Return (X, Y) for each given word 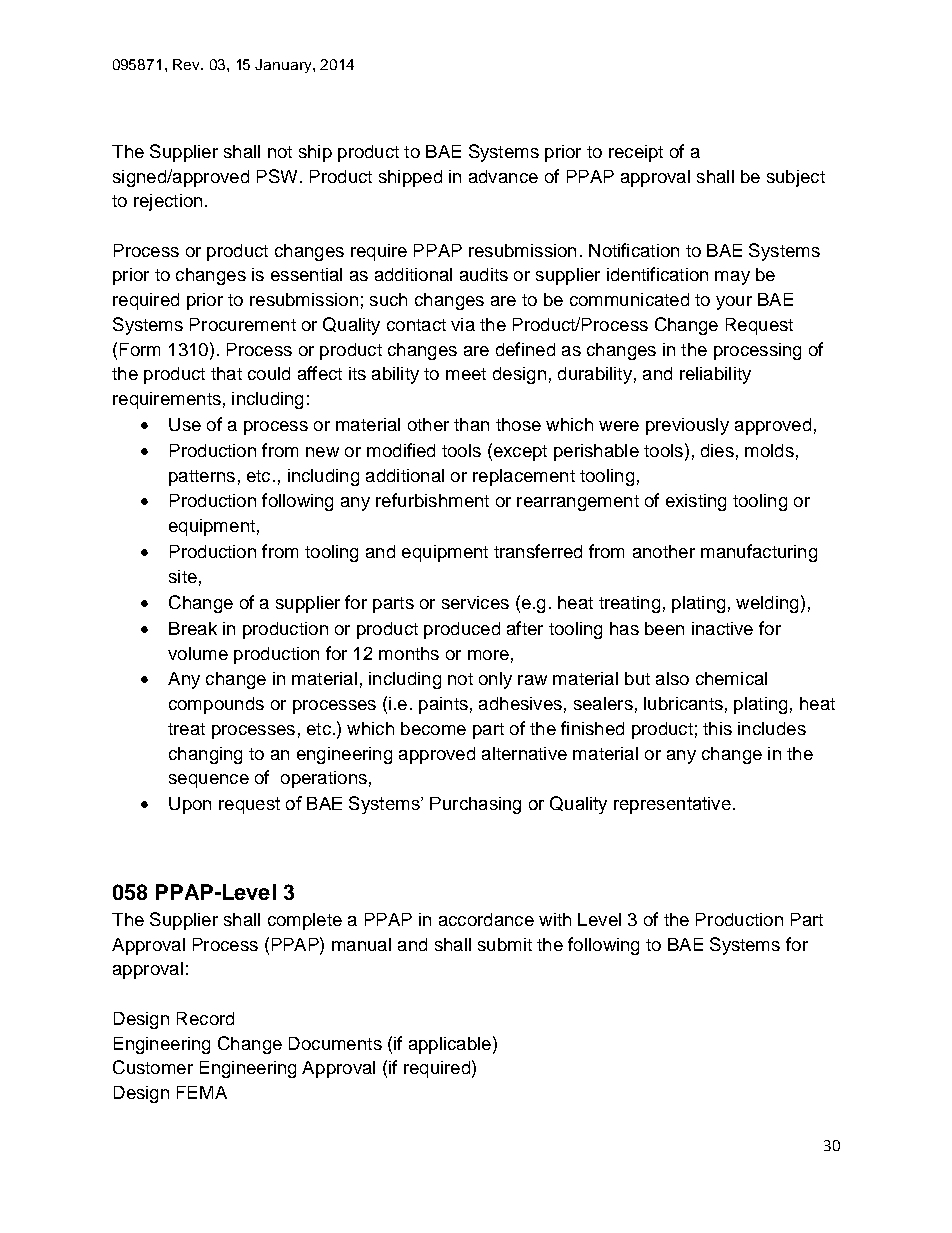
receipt (636, 153)
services (475, 602)
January (284, 66)
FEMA (202, 1092)
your (734, 303)
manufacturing (759, 553)
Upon (190, 805)
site (183, 576)
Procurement (243, 324)
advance (503, 176)
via (463, 324)
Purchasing (475, 805)
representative (672, 805)
